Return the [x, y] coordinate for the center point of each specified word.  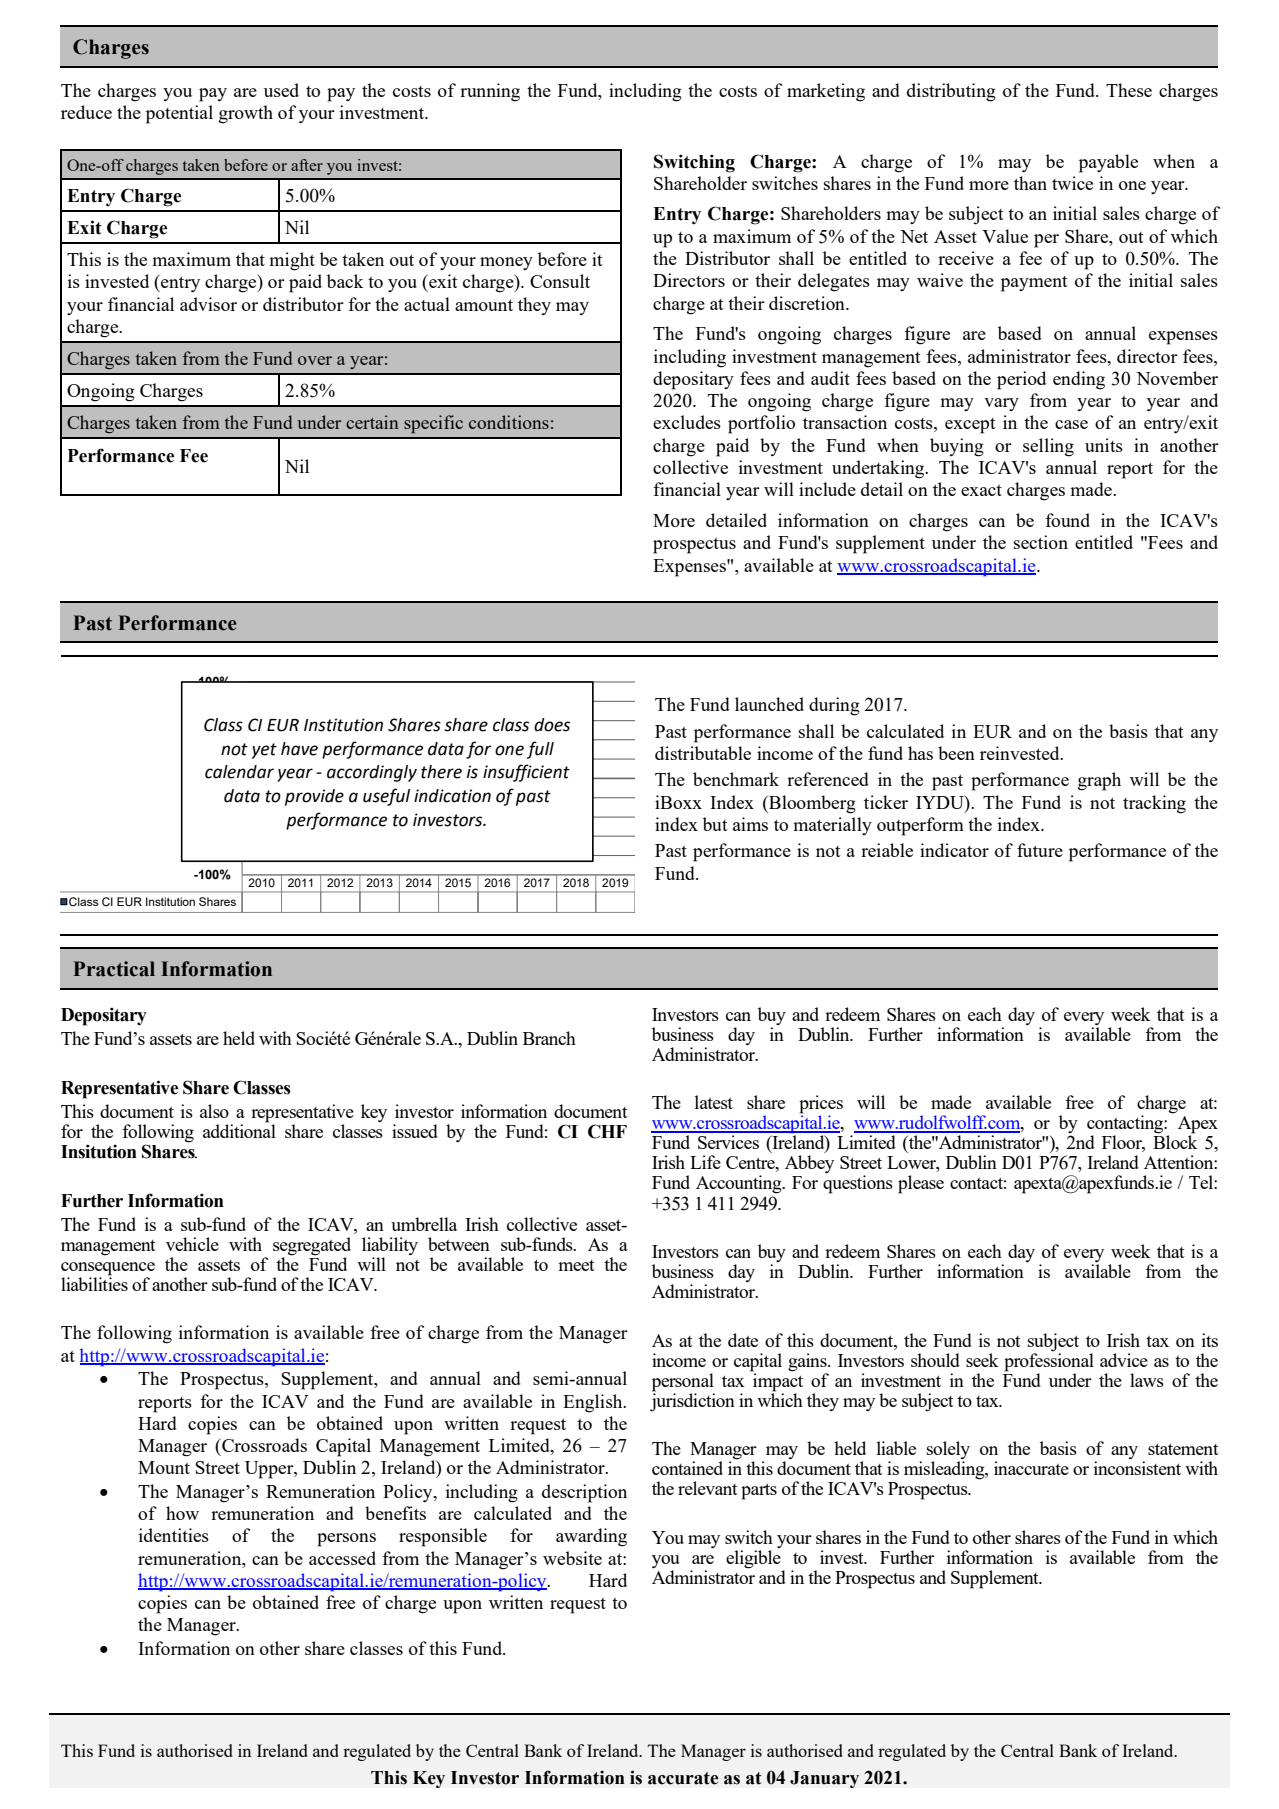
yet [264, 751]
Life [705, 1162]
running [490, 92]
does [552, 725]
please [921, 1184]
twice [1072, 183]
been [956, 753]
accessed [342, 1558]
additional [239, 1130]
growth [246, 114]
